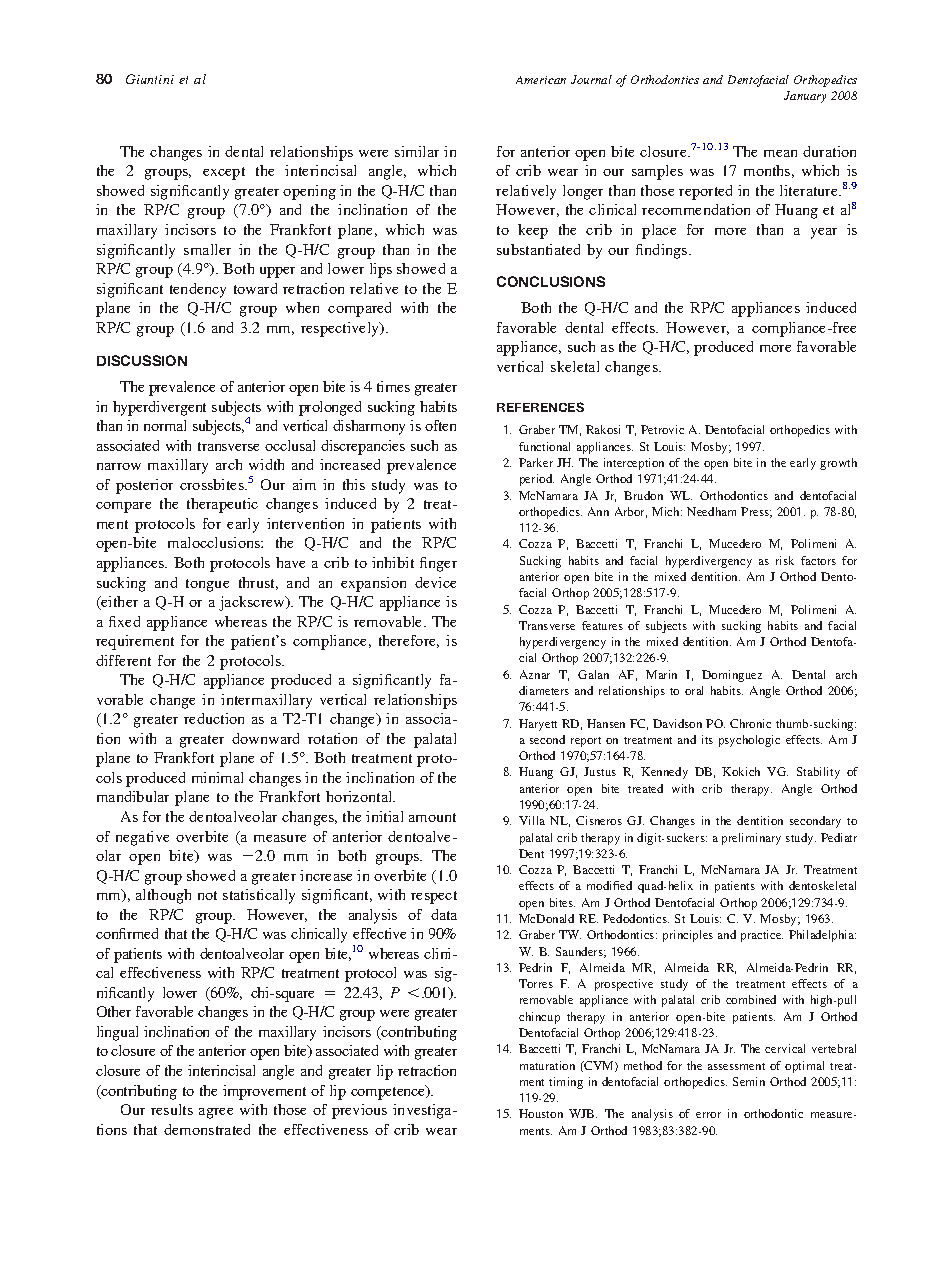 The height and width of the document is (1275, 952). Describe the element at coordinates (785, 560) in the document. I see `risk` at that location.
